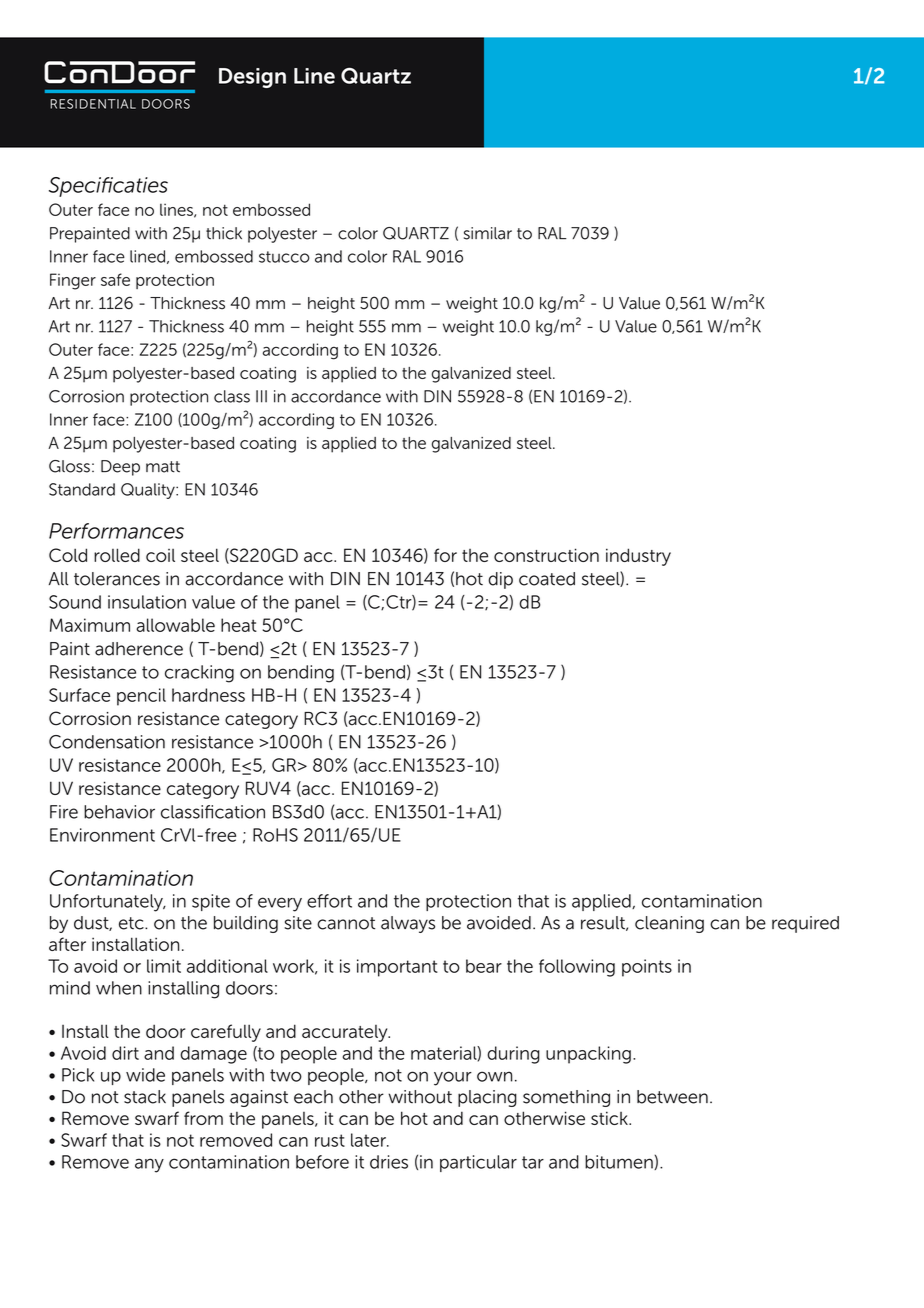  I want to click on any, so click(149, 1165).
